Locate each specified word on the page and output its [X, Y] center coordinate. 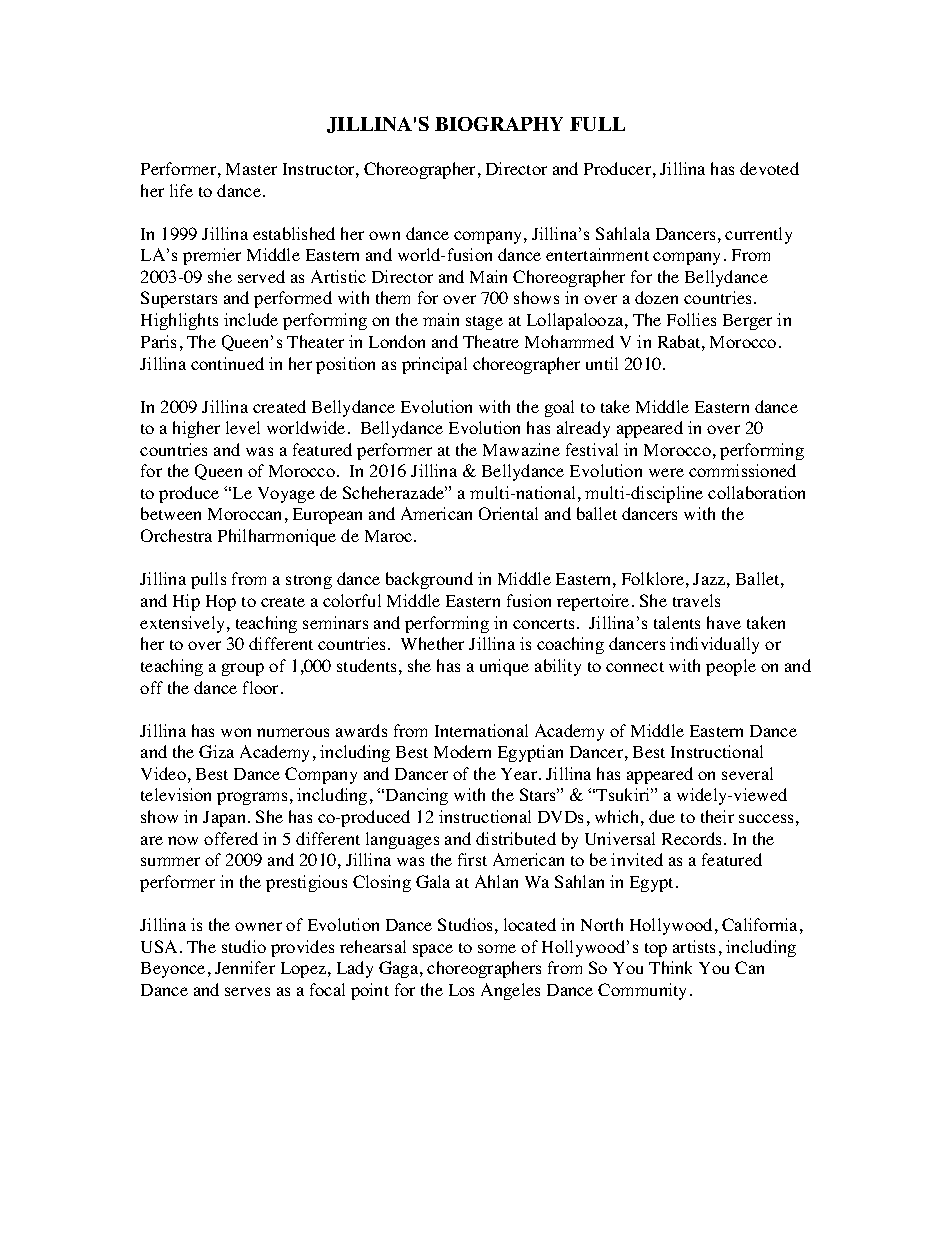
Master [251, 169]
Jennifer [245, 967]
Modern [462, 751]
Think [670, 967]
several [747, 773]
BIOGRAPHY [499, 124]
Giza [216, 751]
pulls [208, 580]
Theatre [491, 341]
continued [227, 363]
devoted [769, 168]
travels [696, 600]
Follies [691, 319]
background [429, 580]
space [433, 950]
